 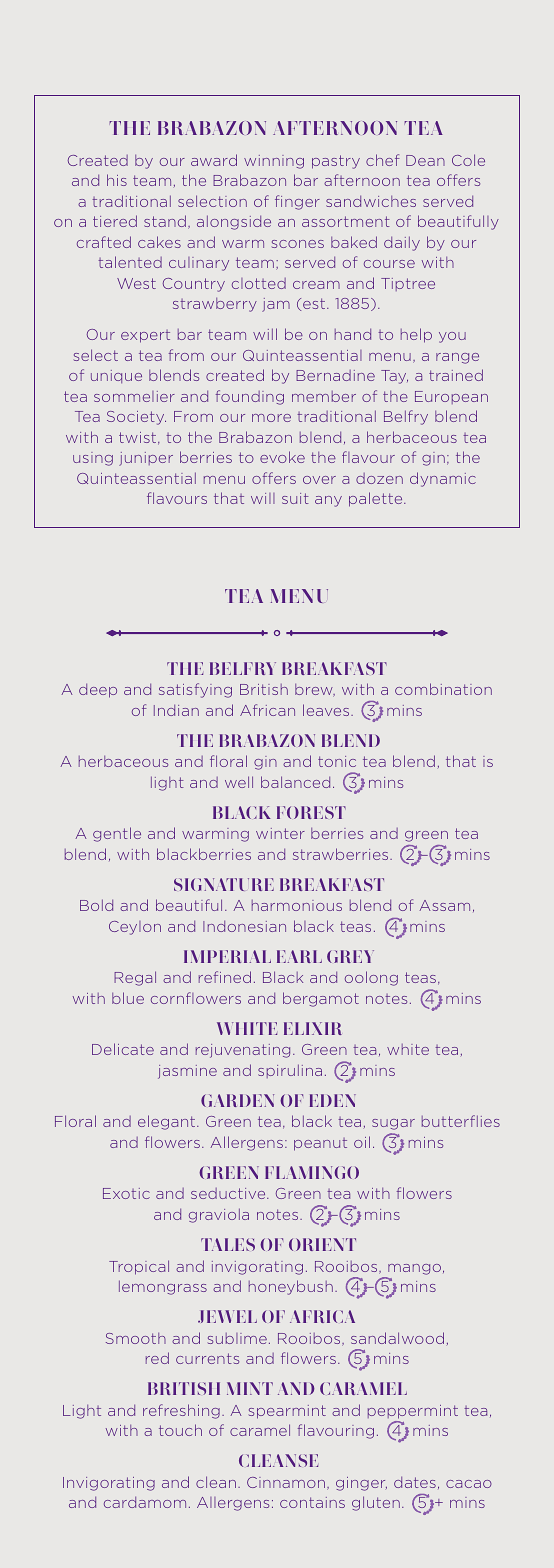 What do you see at coordinates (425, 160) in the screenshot?
I see `Dean` at bounding box center [425, 160].
